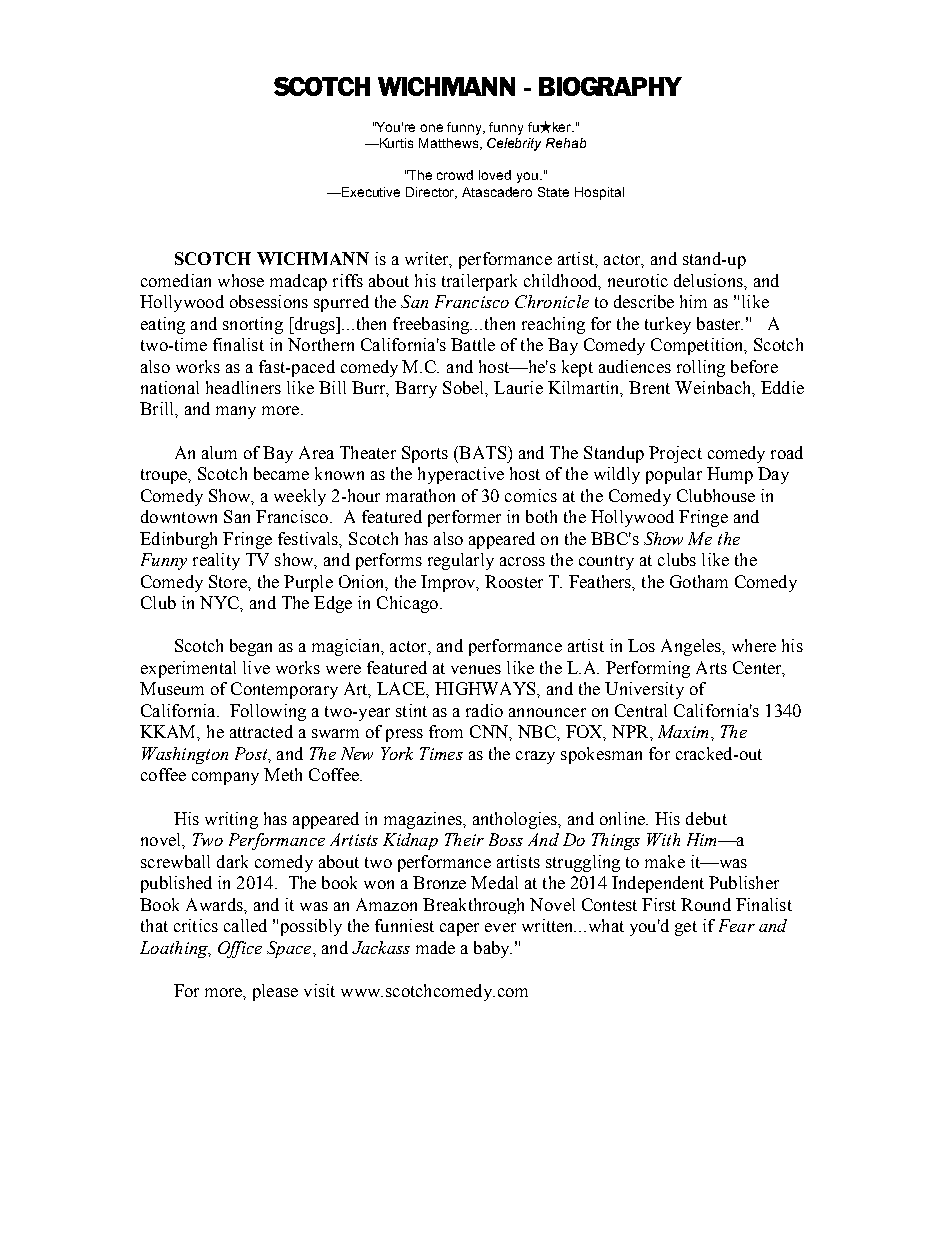 This screenshot has width=952, height=1233. Describe the element at coordinates (686, 928) in the screenshot. I see `get` at that location.
